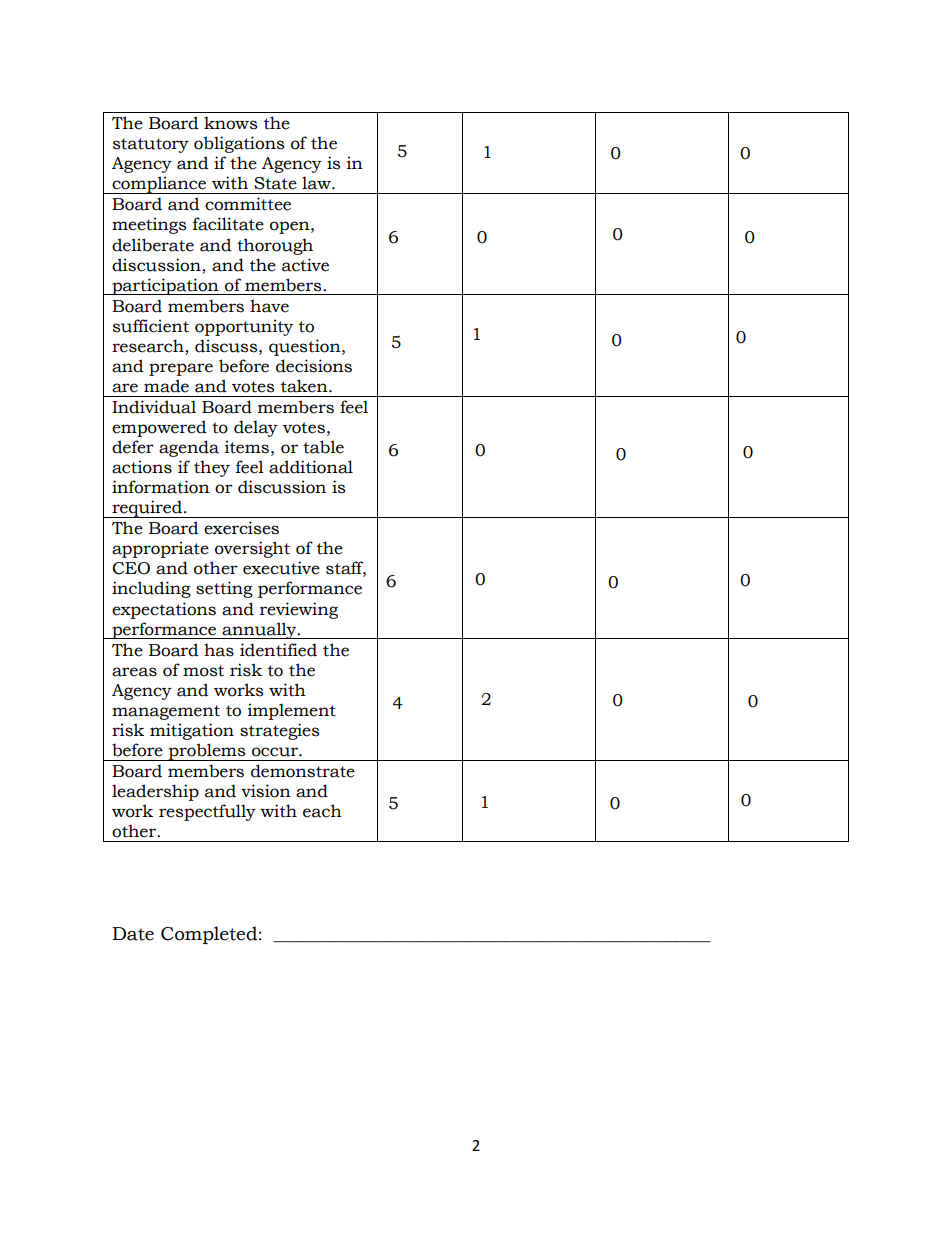  What do you see at coordinates (239, 144) in the image?
I see `obligations` at bounding box center [239, 144].
